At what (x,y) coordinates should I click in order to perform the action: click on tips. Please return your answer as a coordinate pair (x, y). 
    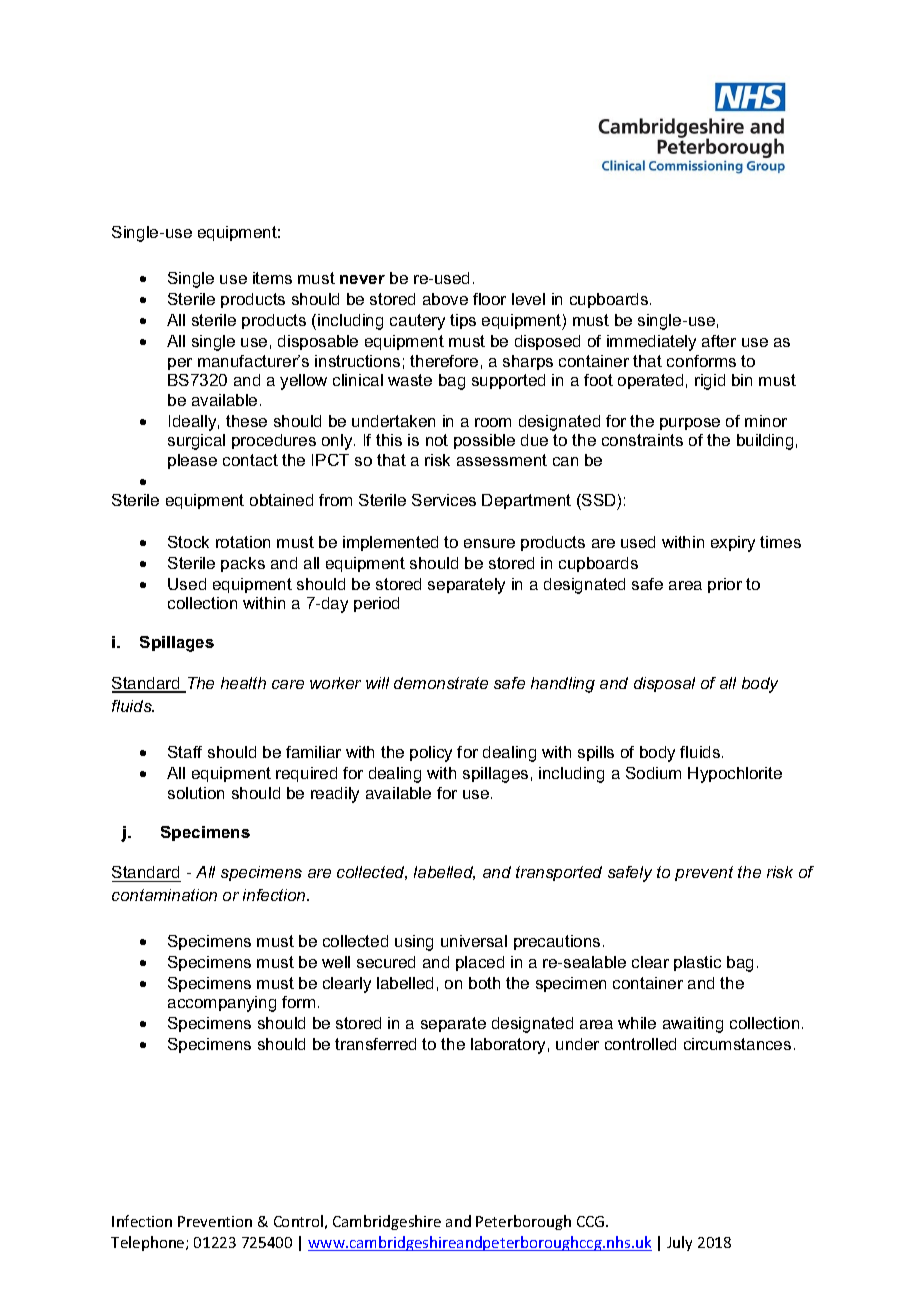
    Looking at the image, I should click on (463, 321).
